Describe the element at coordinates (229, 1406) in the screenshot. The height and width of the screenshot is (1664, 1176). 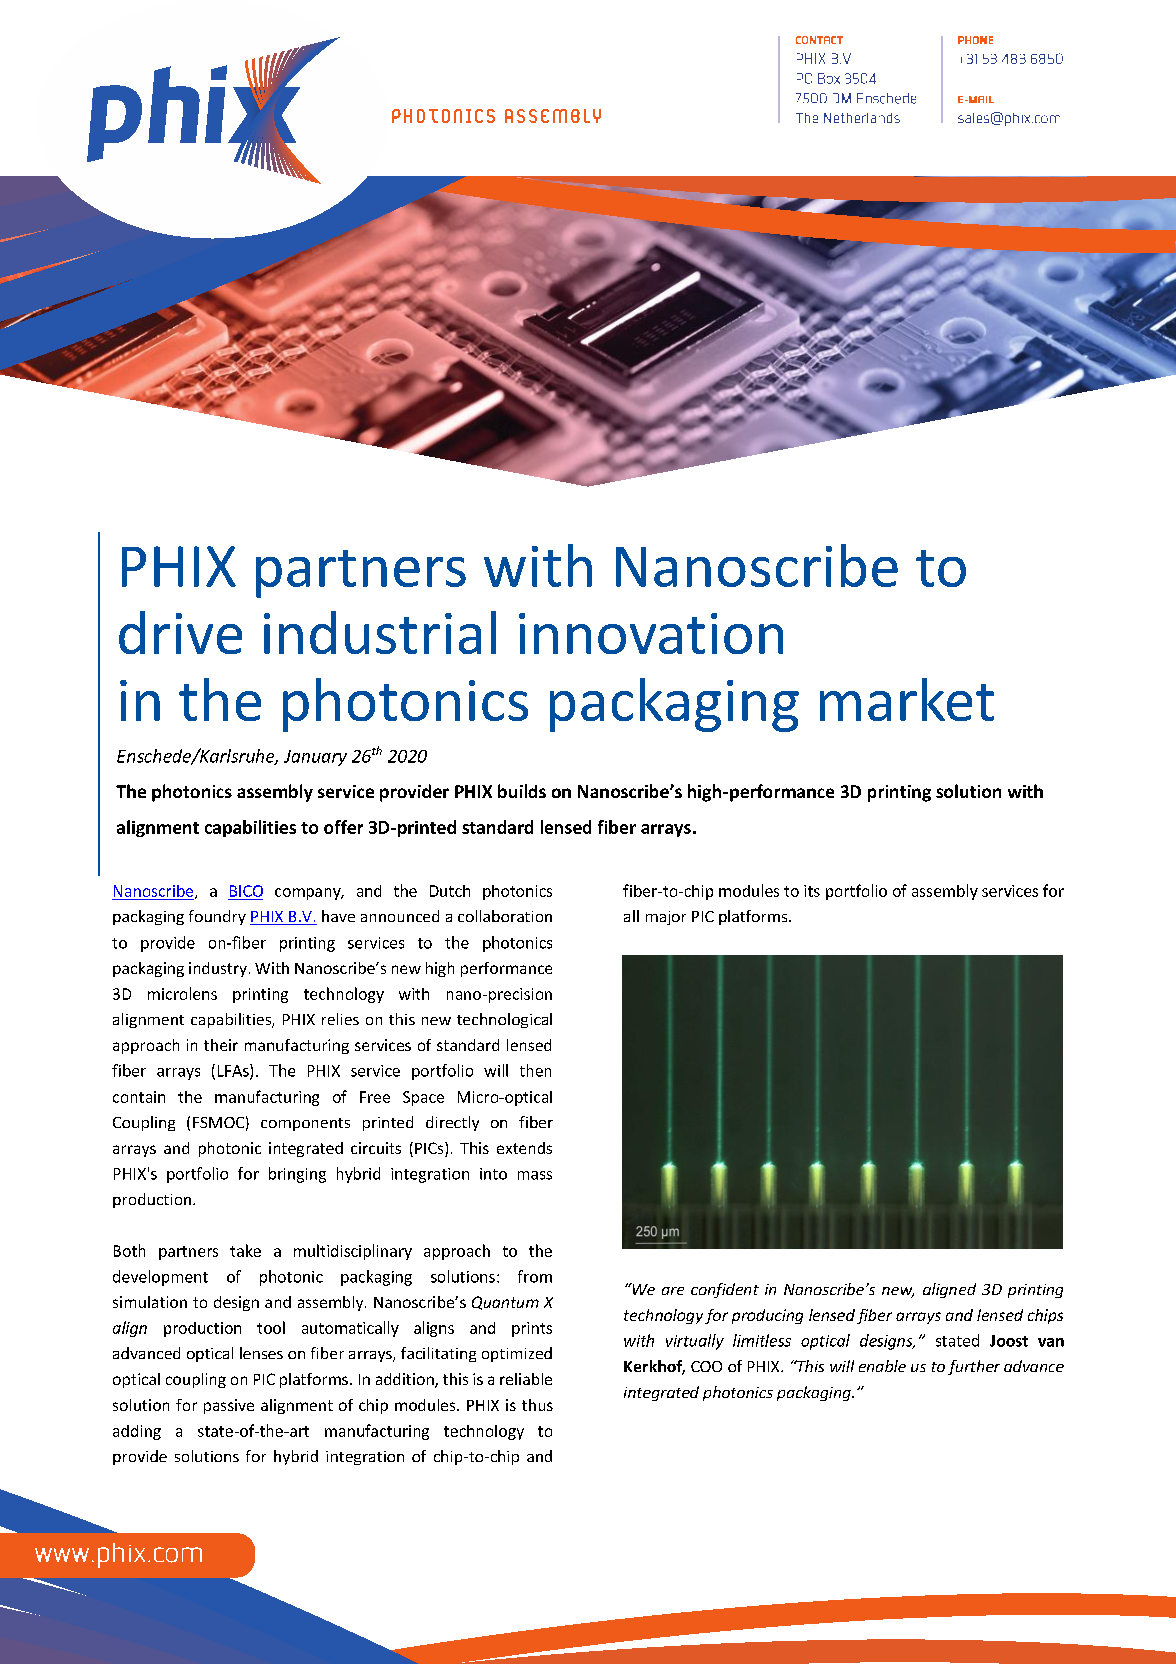
I see `passive` at that location.
